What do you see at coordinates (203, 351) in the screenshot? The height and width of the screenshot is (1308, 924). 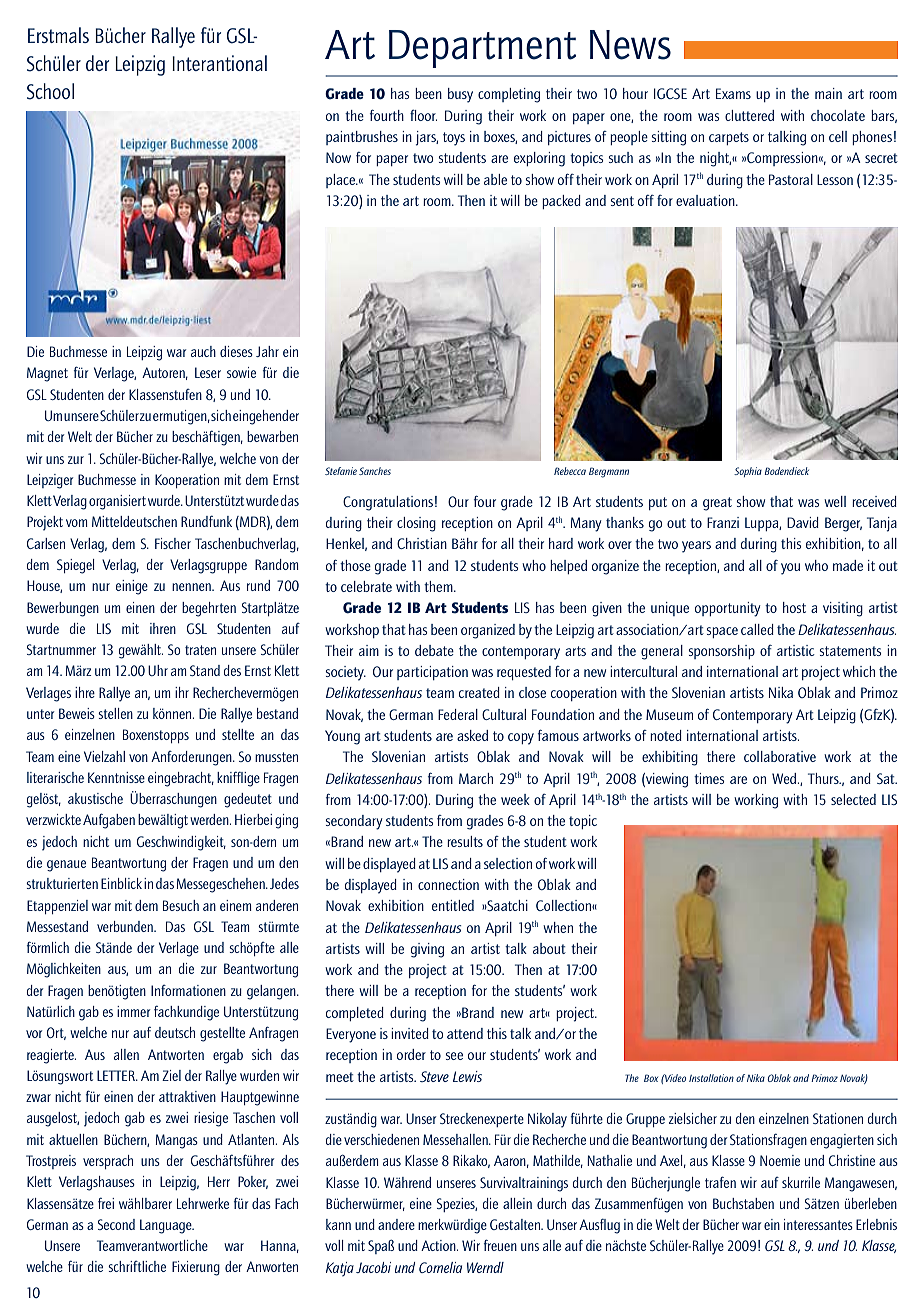 I see `auch` at bounding box center [203, 351].
